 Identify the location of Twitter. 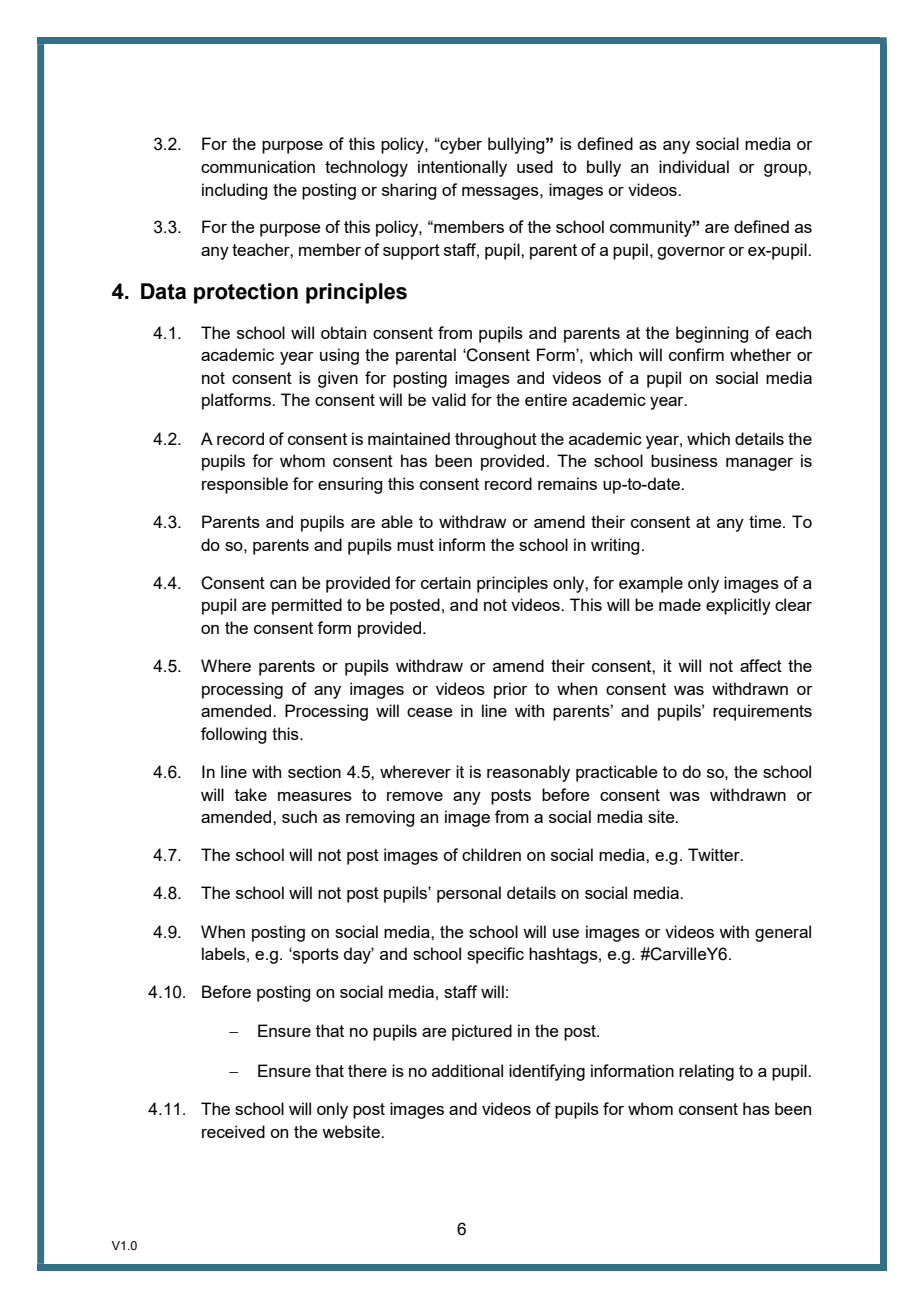
(715, 854).
